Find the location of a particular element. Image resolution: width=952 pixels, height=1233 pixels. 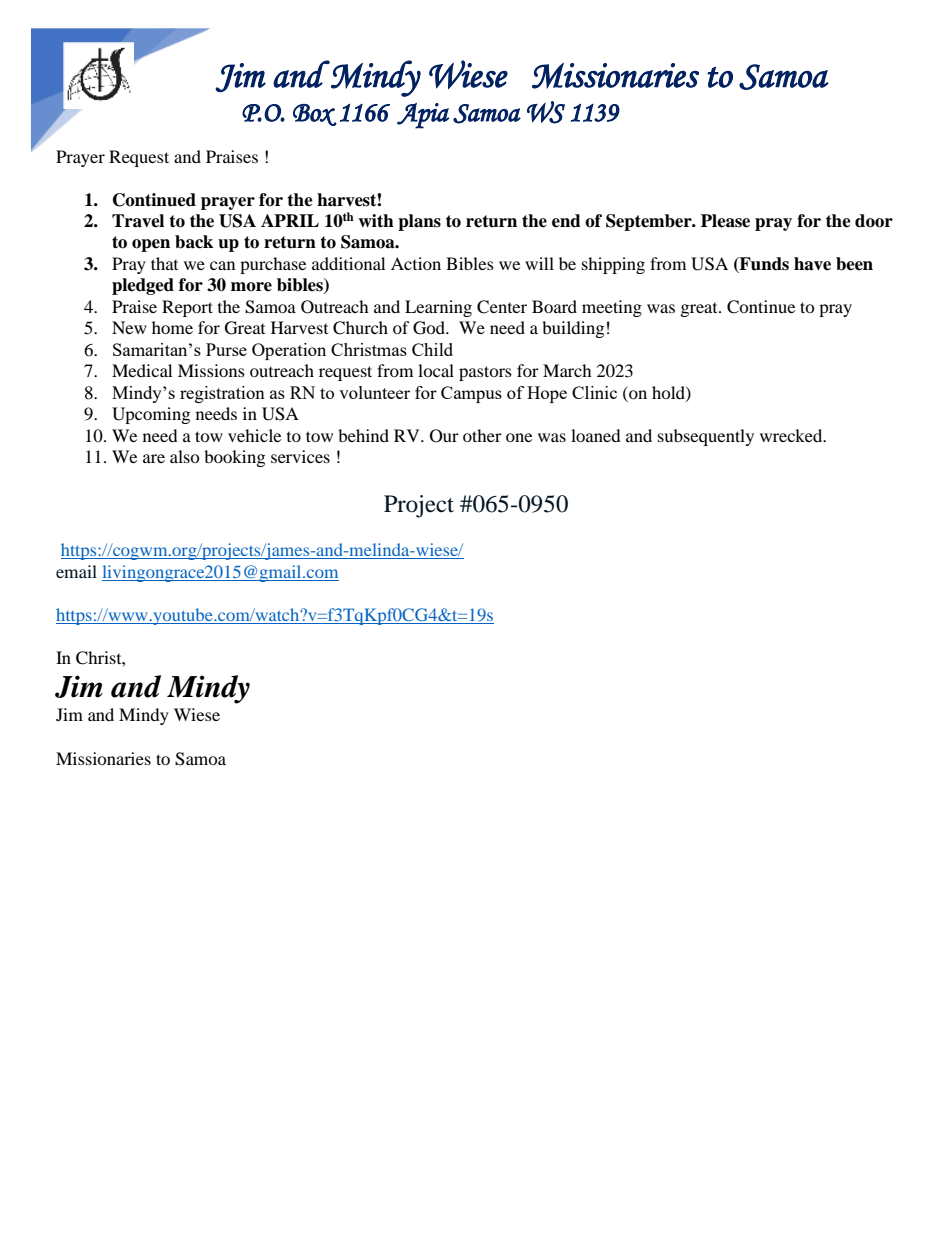

also is located at coordinates (185, 456).
